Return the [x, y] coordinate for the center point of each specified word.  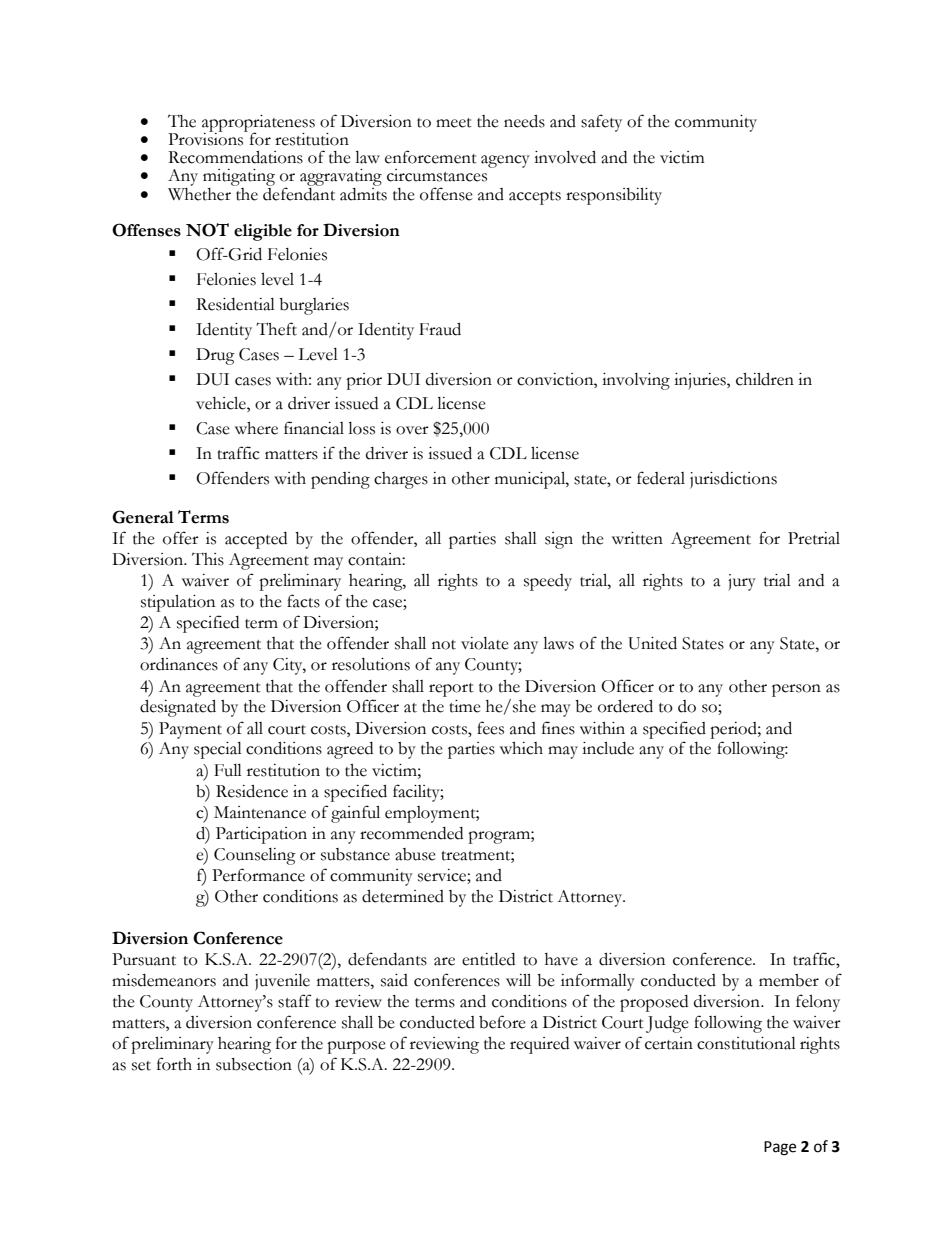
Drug [215, 356]
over [412, 430]
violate [485, 643]
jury [742, 582]
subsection [254, 1064]
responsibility [614, 196]
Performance [258, 875]
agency [505, 161]
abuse [415, 854]
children [765, 379]
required [539, 1045]
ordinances [179, 664]
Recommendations [235, 157]
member [789, 980]
